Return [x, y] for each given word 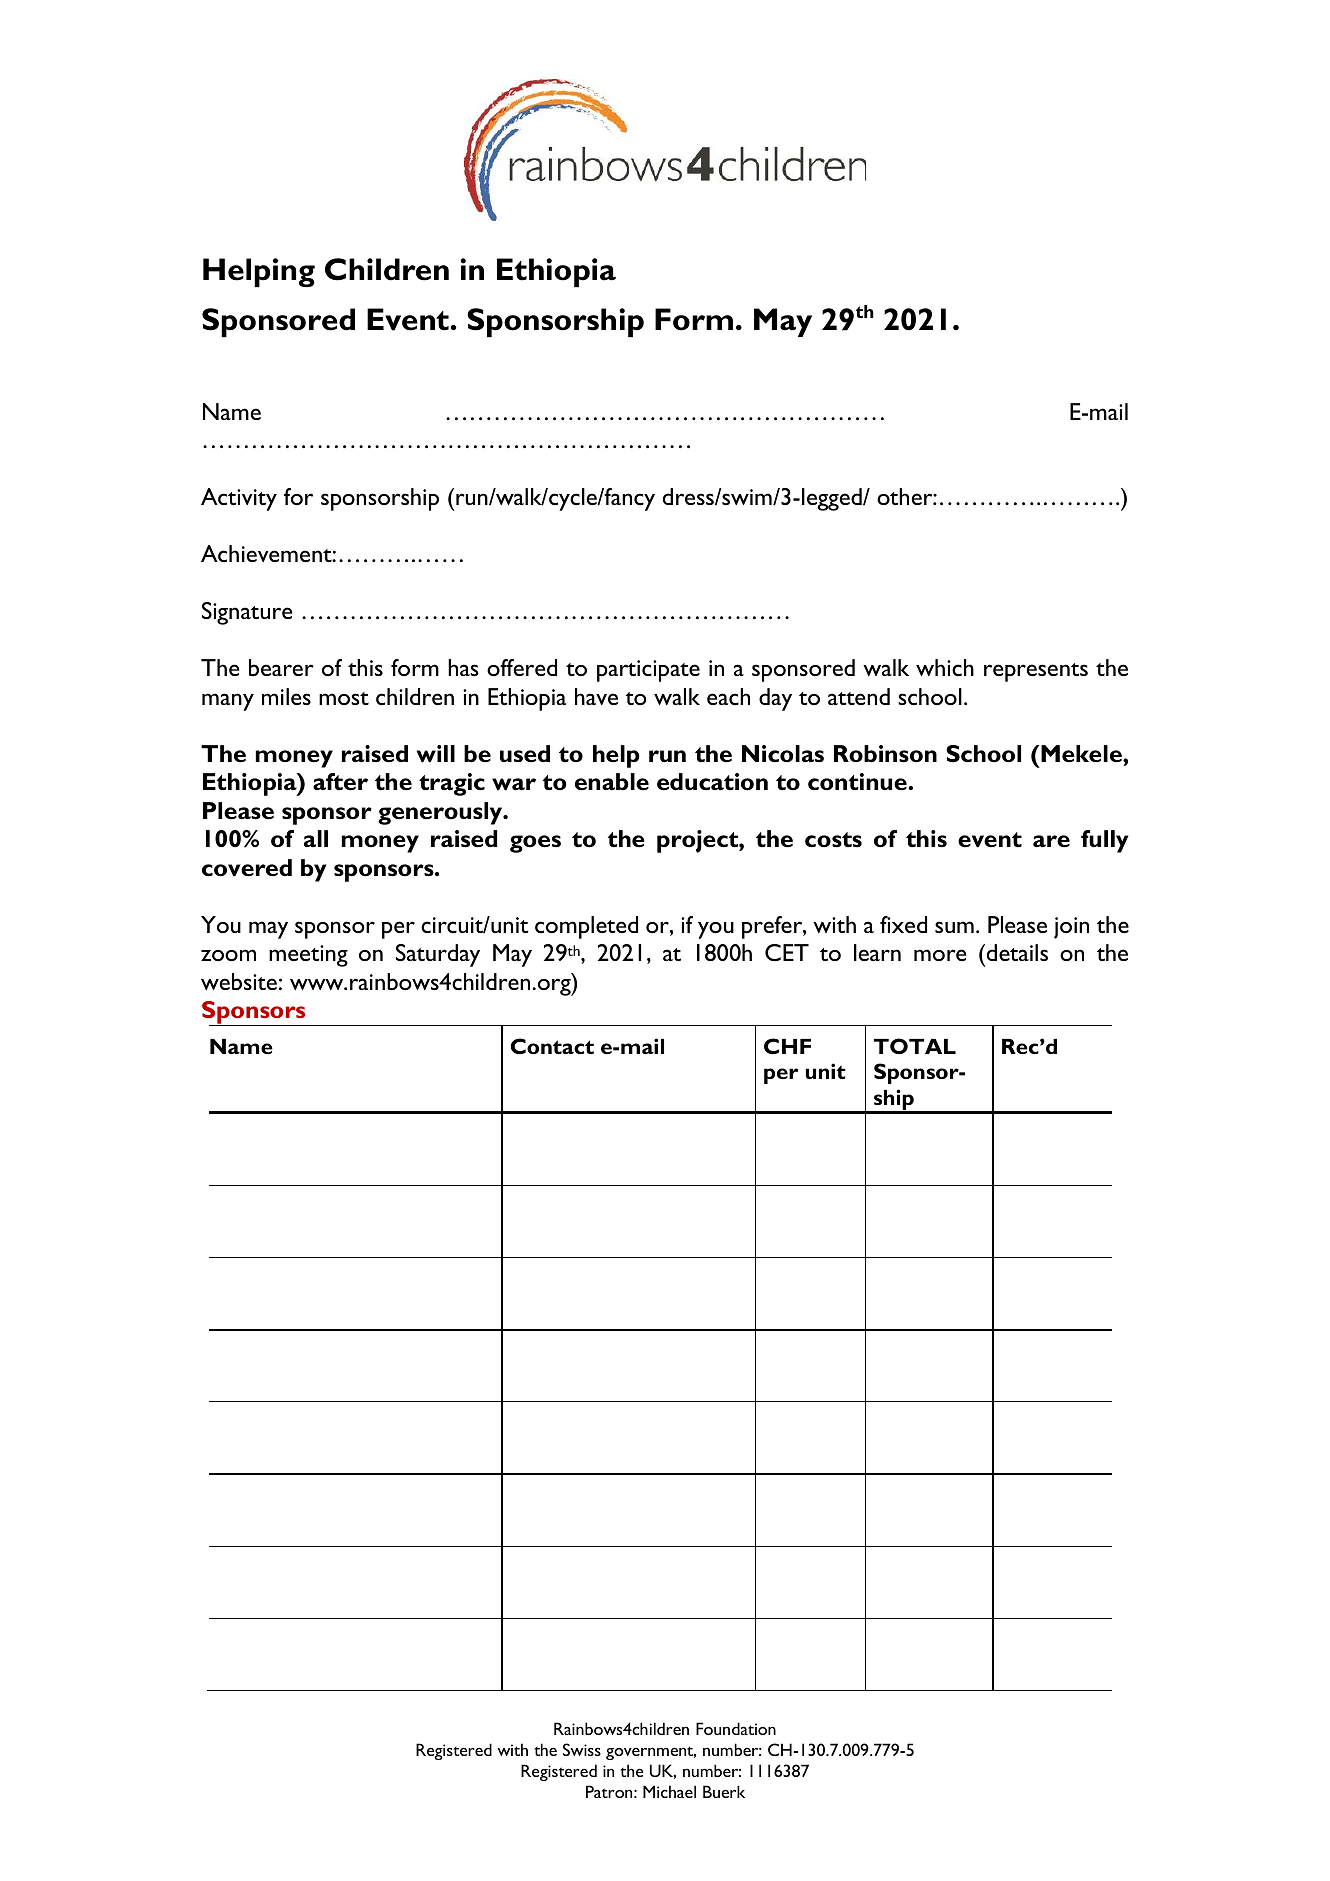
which [945, 667]
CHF [787, 1046]
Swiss [582, 1749]
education [712, 782]
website [239, 981]
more [940, 955]
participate [648, 671]
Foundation [736, 1728]
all [316, 838]
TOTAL [915, 1046]
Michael [669, 1791]
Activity [239, 499]
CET [787, 952]
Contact [552, 1046]
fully [1104, 841]
